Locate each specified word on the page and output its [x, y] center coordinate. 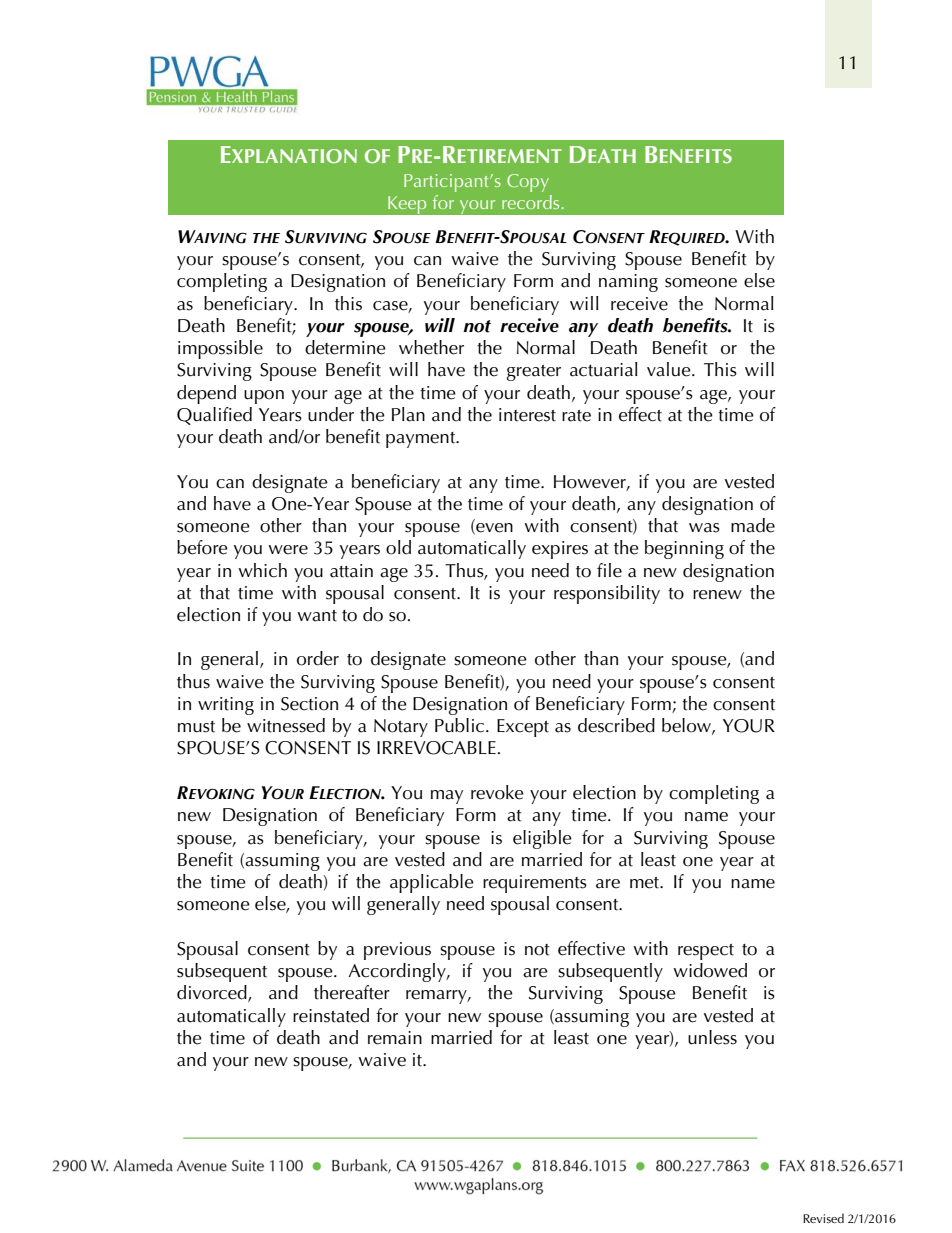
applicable [432, 883]
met [646, 883]
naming [628, 283]
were [288, 550]
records [532, 202]
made [753, 525]
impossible [220, 349]
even [493, 529]
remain [395, 1038]
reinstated [331, 1015]
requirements [535, 884]
